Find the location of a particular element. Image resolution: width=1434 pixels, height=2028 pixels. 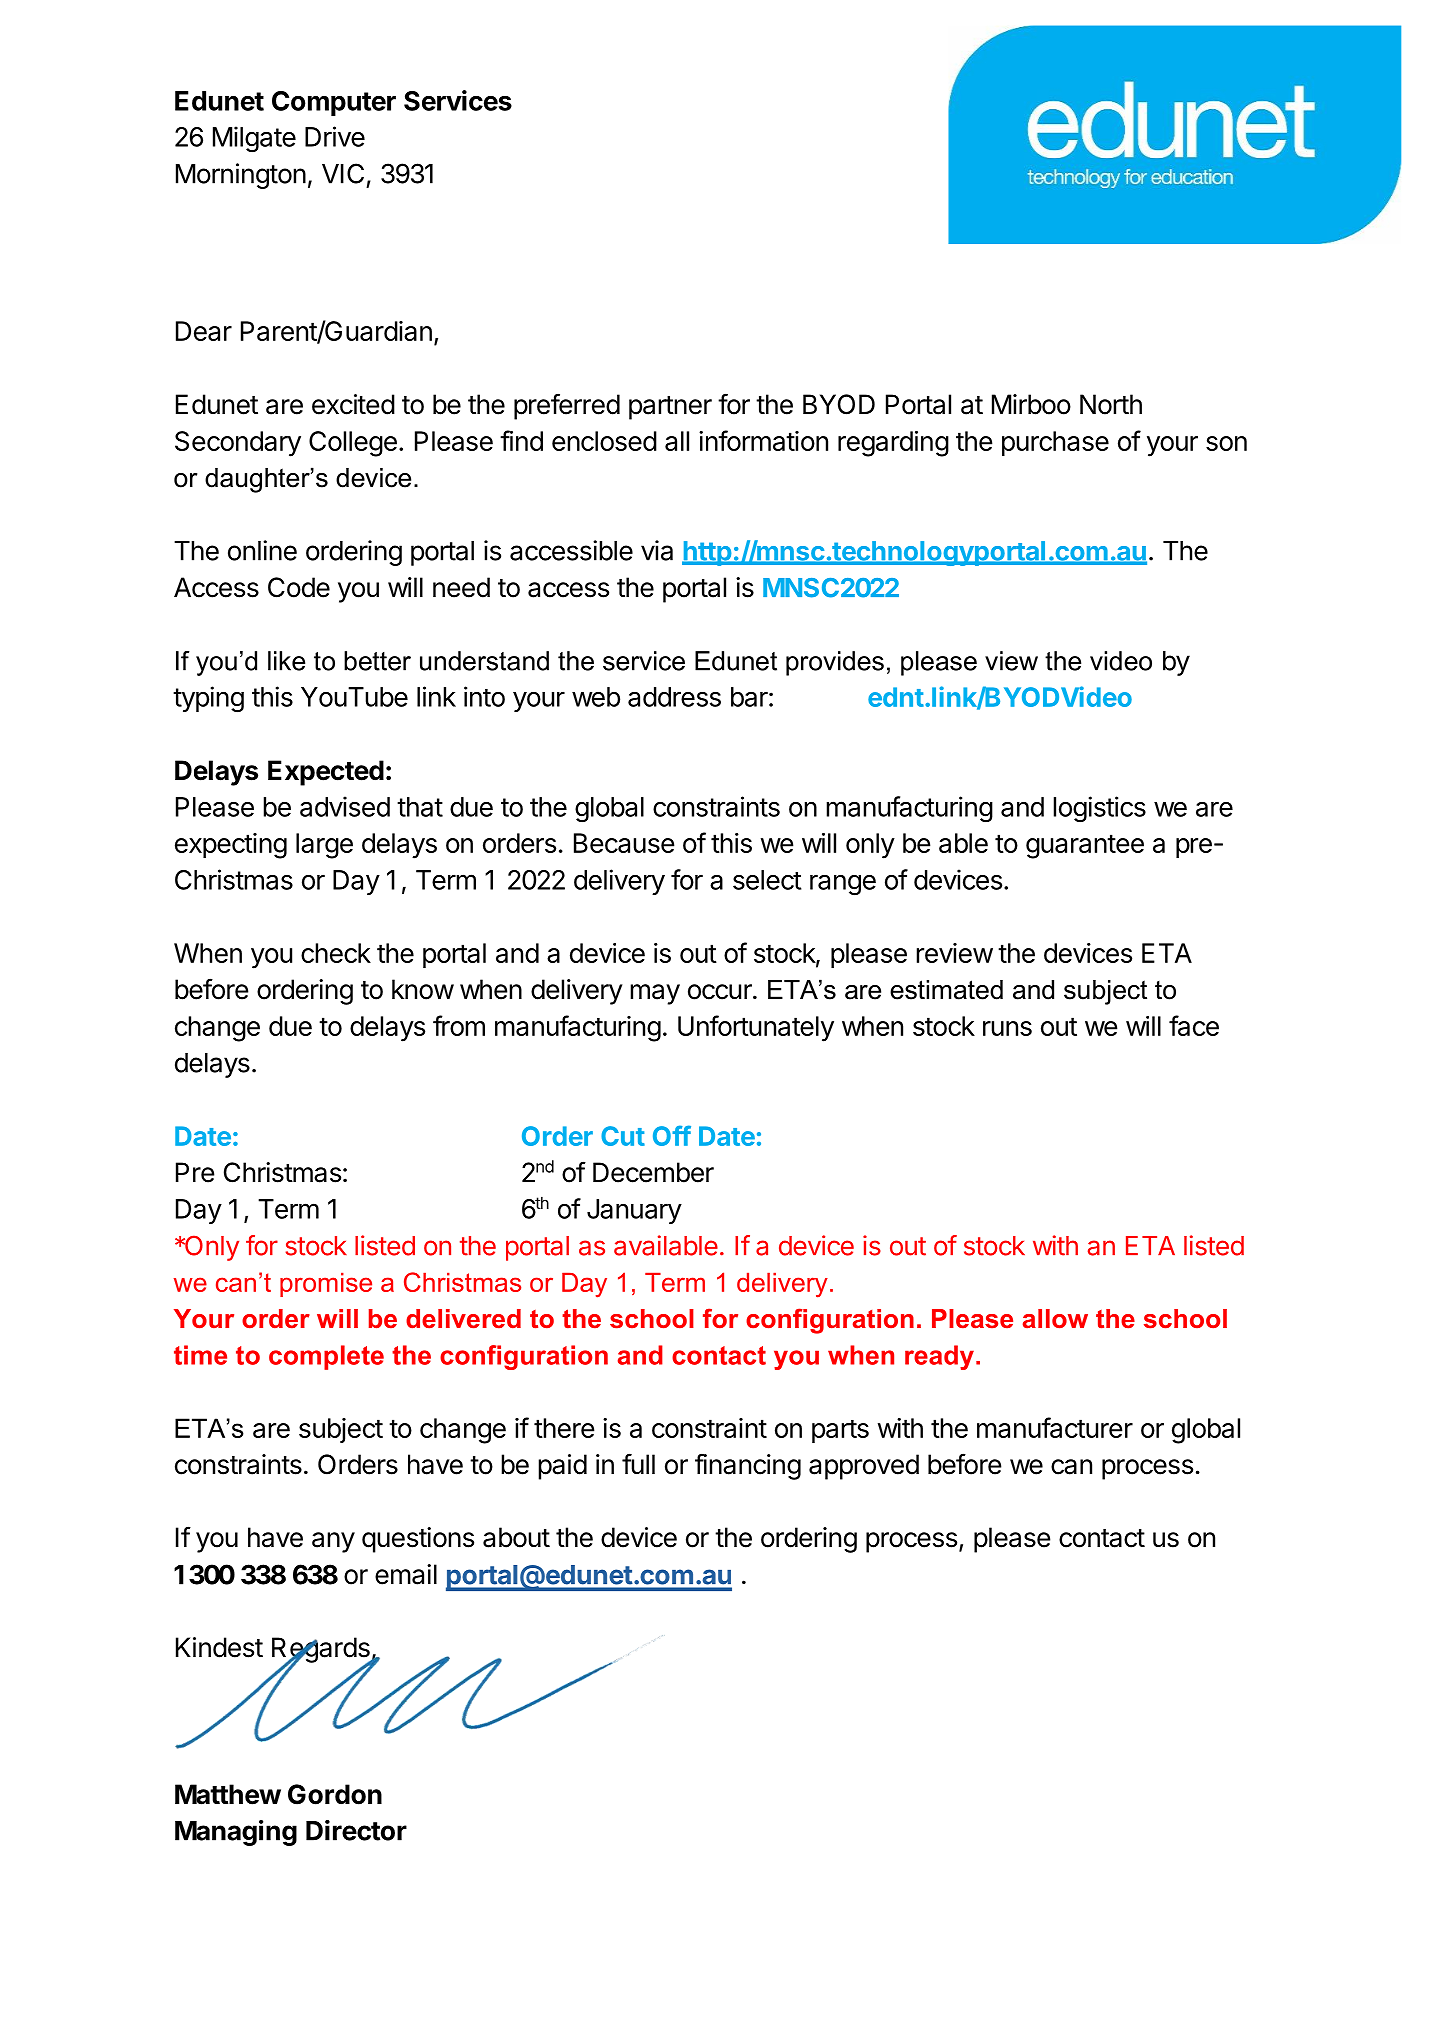

Drive is located at coordinates (335, 136).
